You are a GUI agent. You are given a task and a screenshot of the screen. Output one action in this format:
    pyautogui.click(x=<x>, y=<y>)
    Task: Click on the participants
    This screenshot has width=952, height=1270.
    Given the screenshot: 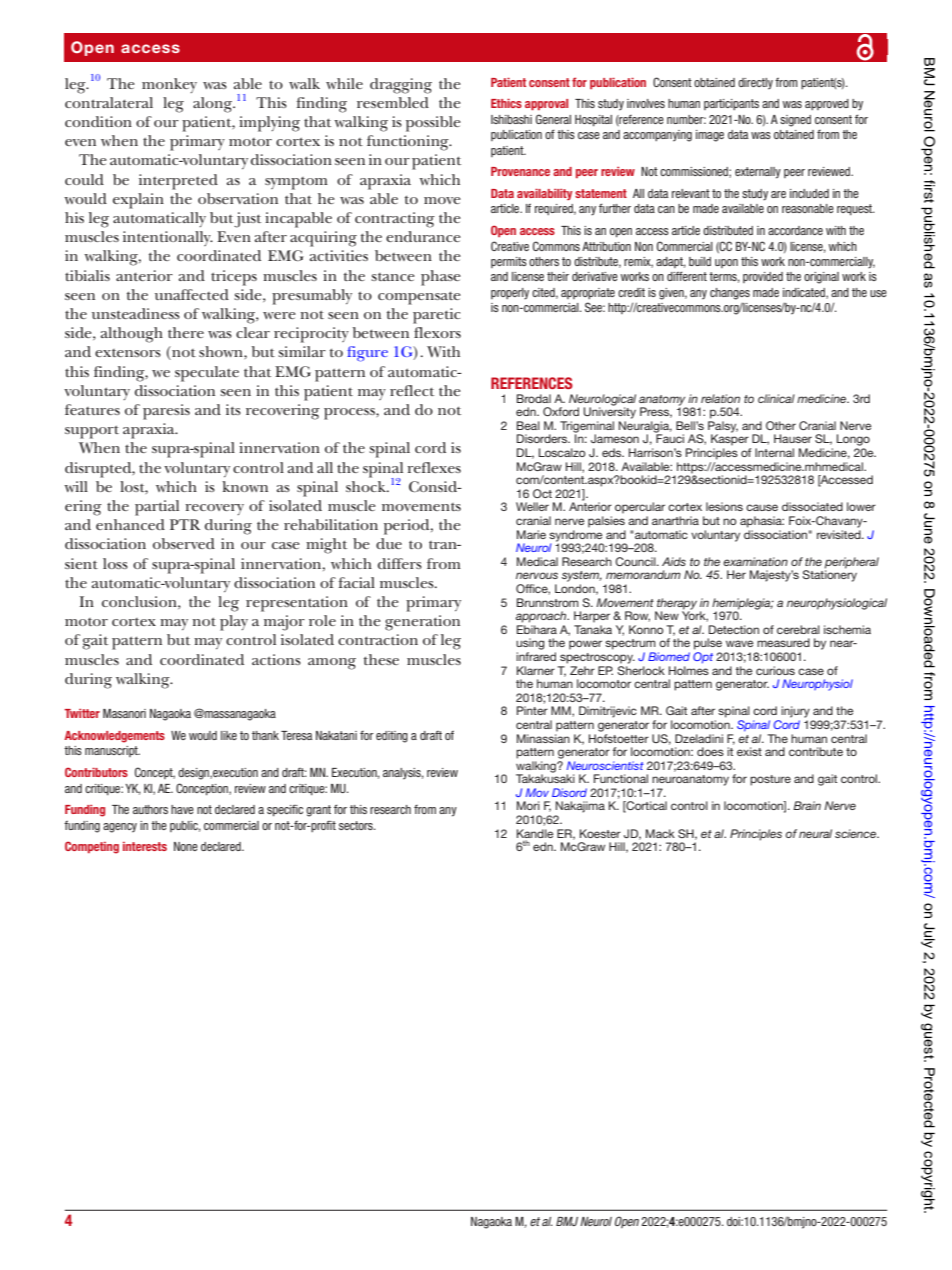 What is the action you would take?
    pyautogui.click(x=731, y=104)
